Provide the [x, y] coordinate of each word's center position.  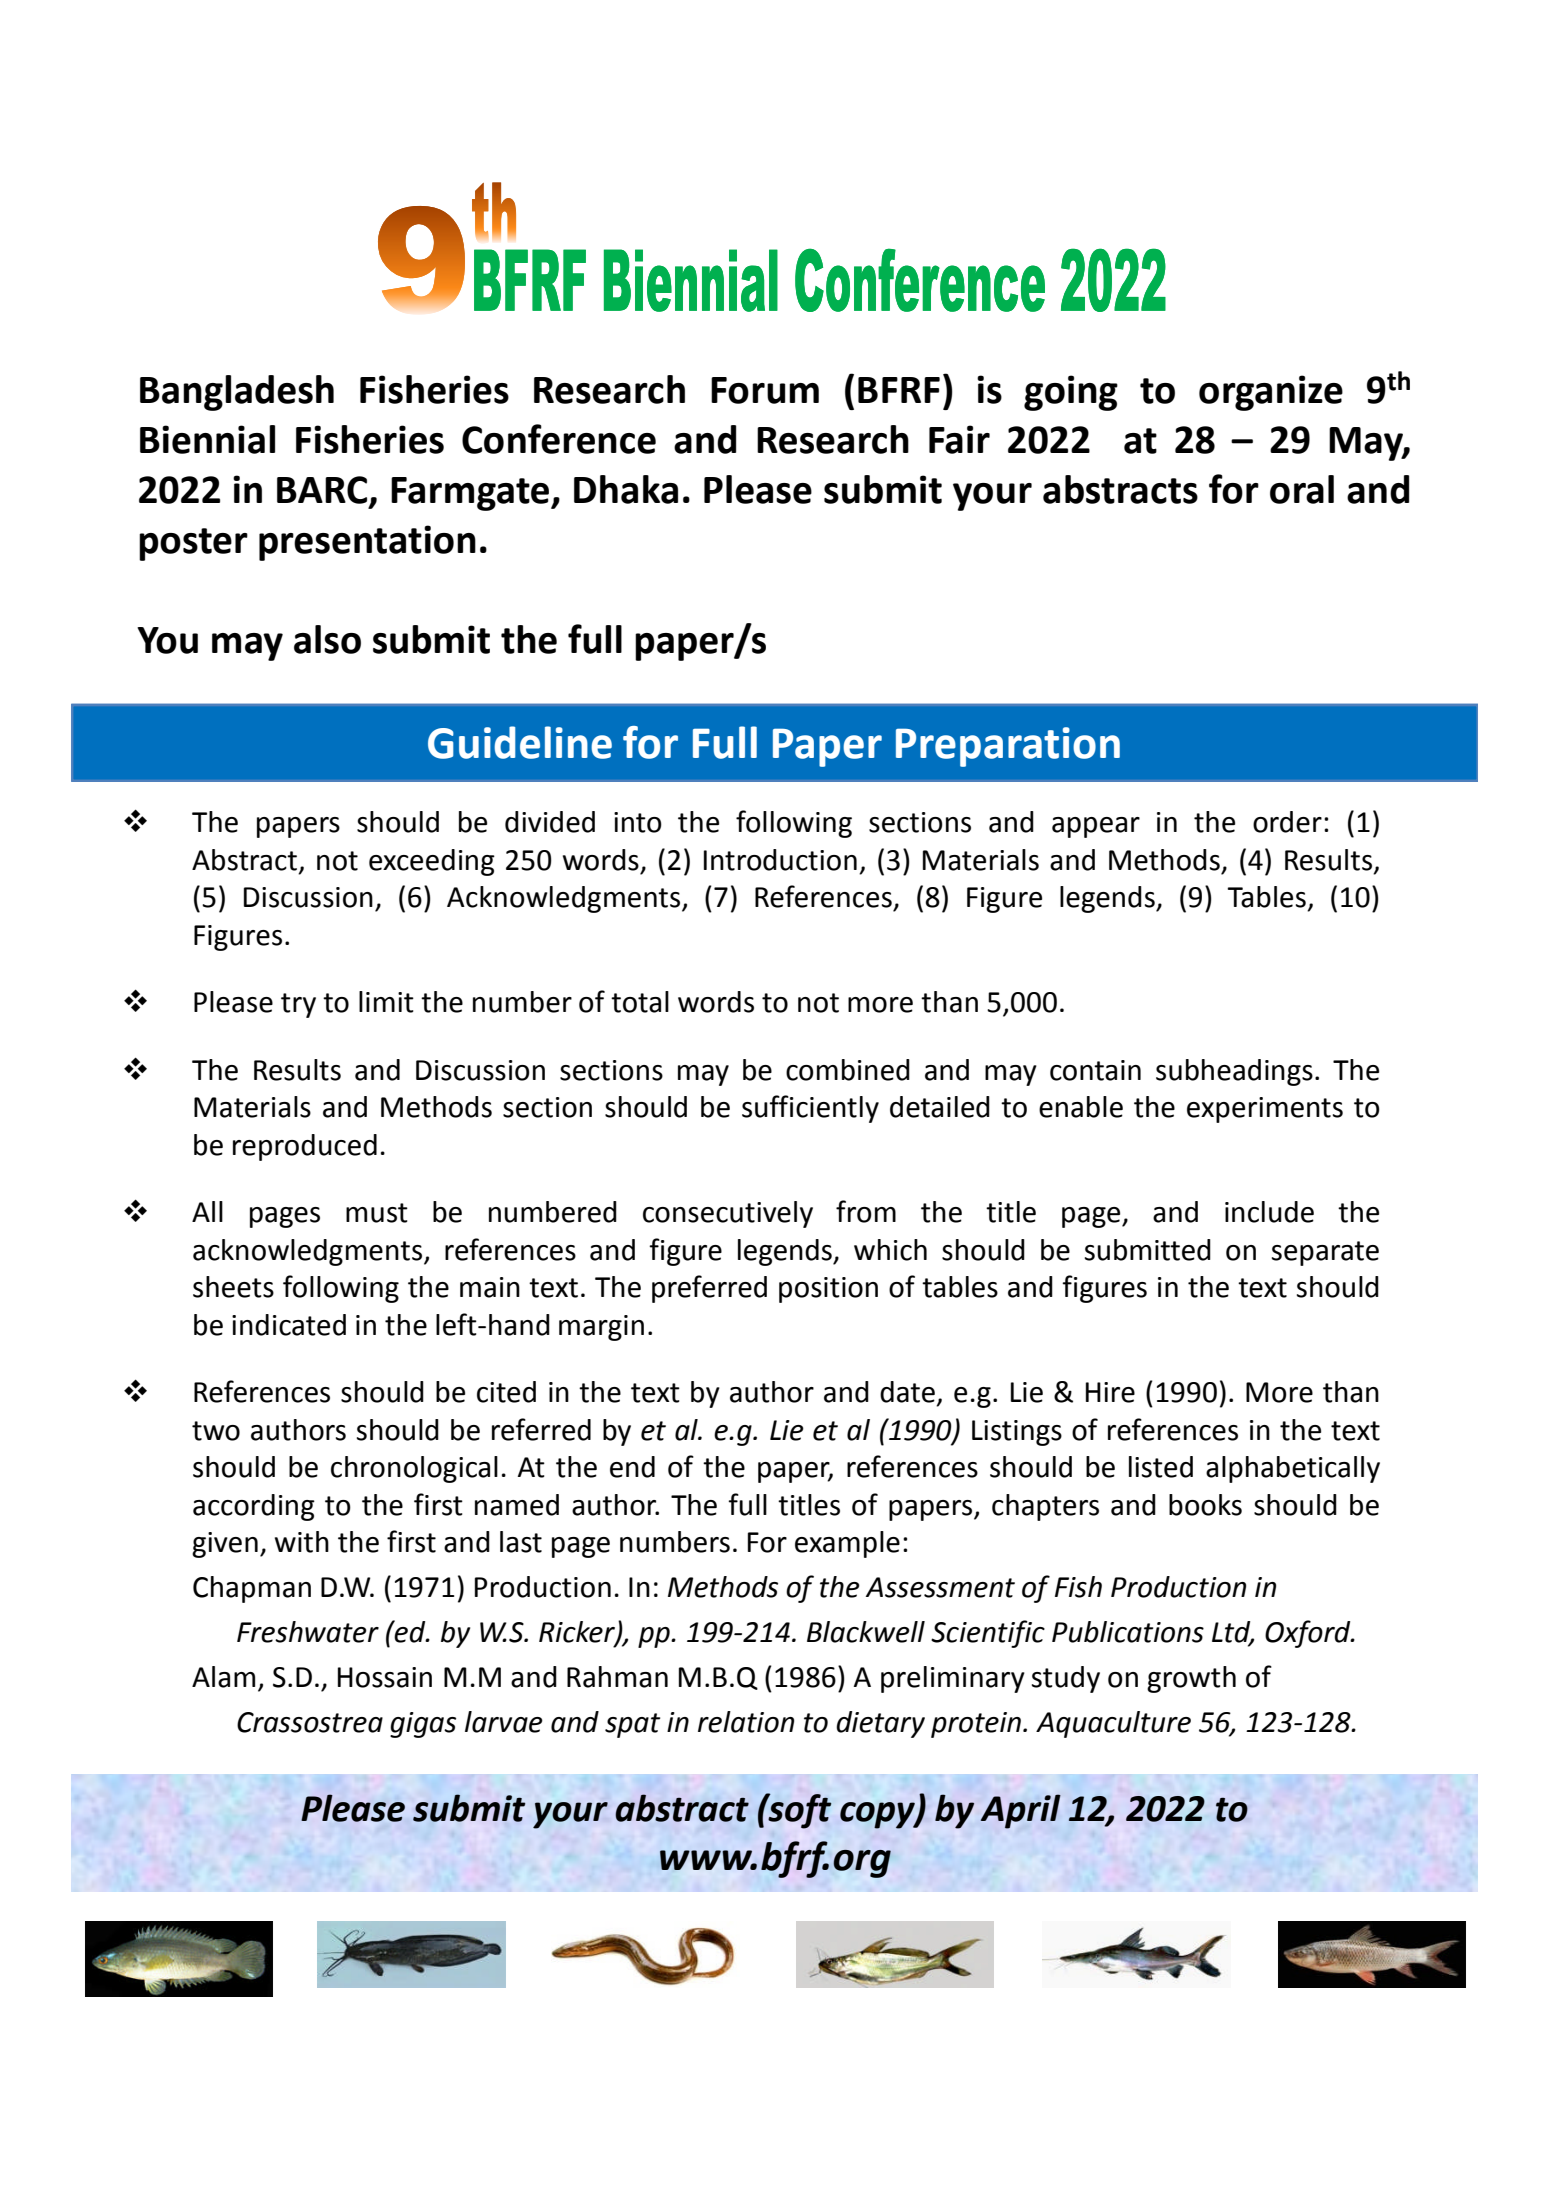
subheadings [1234, 1072]
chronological [414, 1469]
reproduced [305, 1147]
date [907, 1392]
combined [848, 1070]
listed [1161, 1467]
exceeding [432, 862]
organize [1271, 393]
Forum [765, 390]
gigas [423, 1725]
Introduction [780, 860]
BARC [322, 490]
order [1287, 822]
